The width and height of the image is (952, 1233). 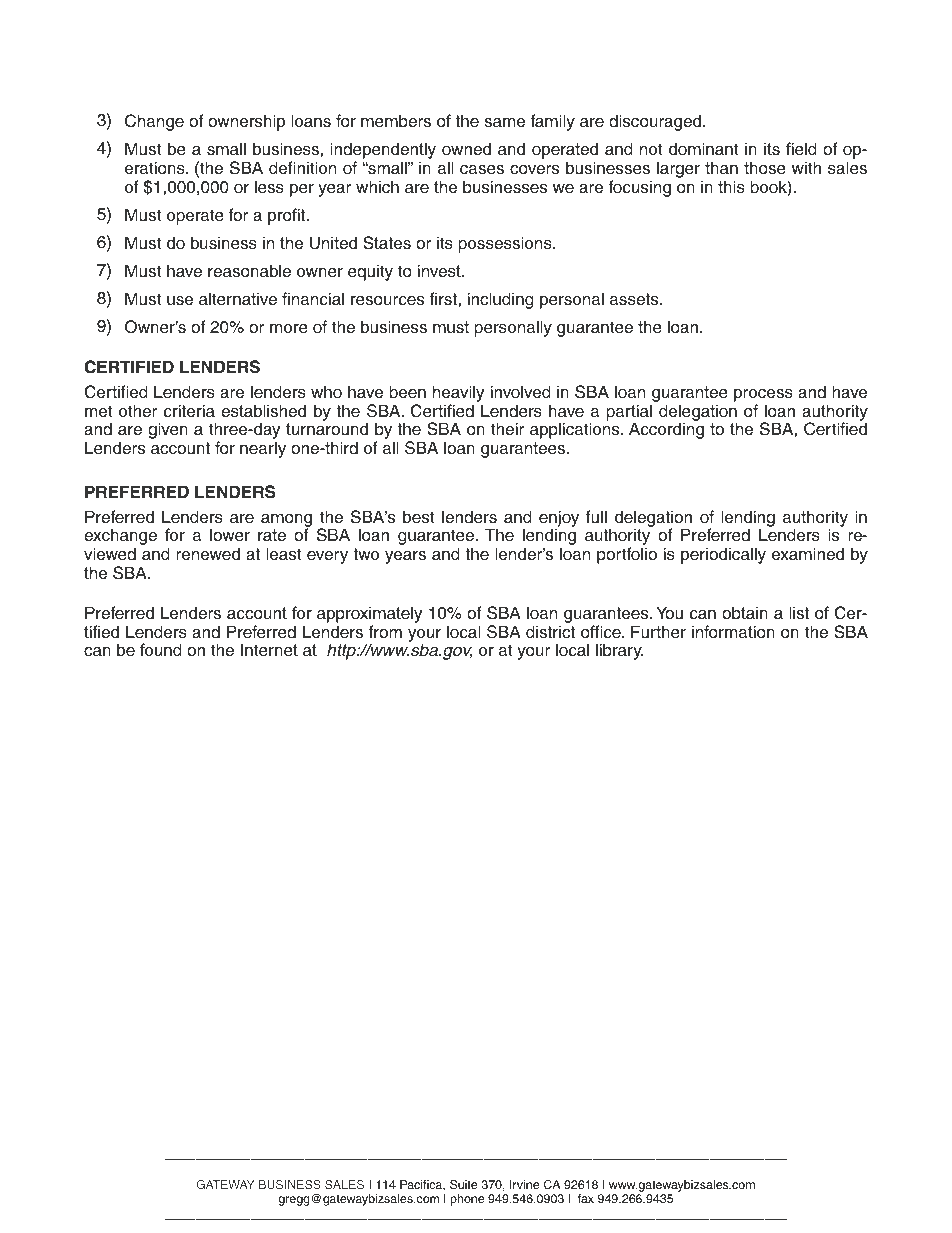 What do you see at coordinates (161, 650) in the image?
I see `found` at bounding box center [161, 650].
